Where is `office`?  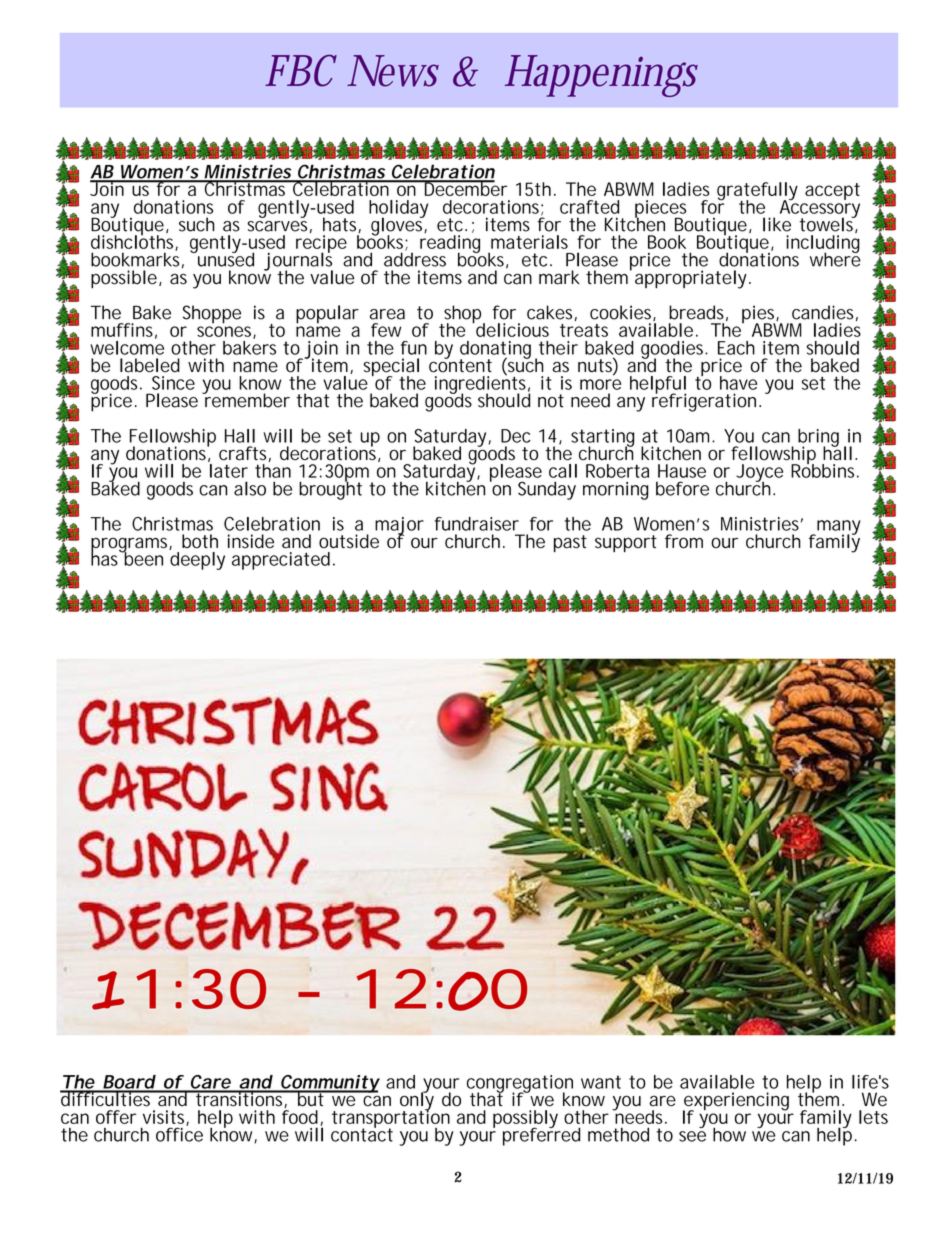
office is located at coordinates (179, 1133).
